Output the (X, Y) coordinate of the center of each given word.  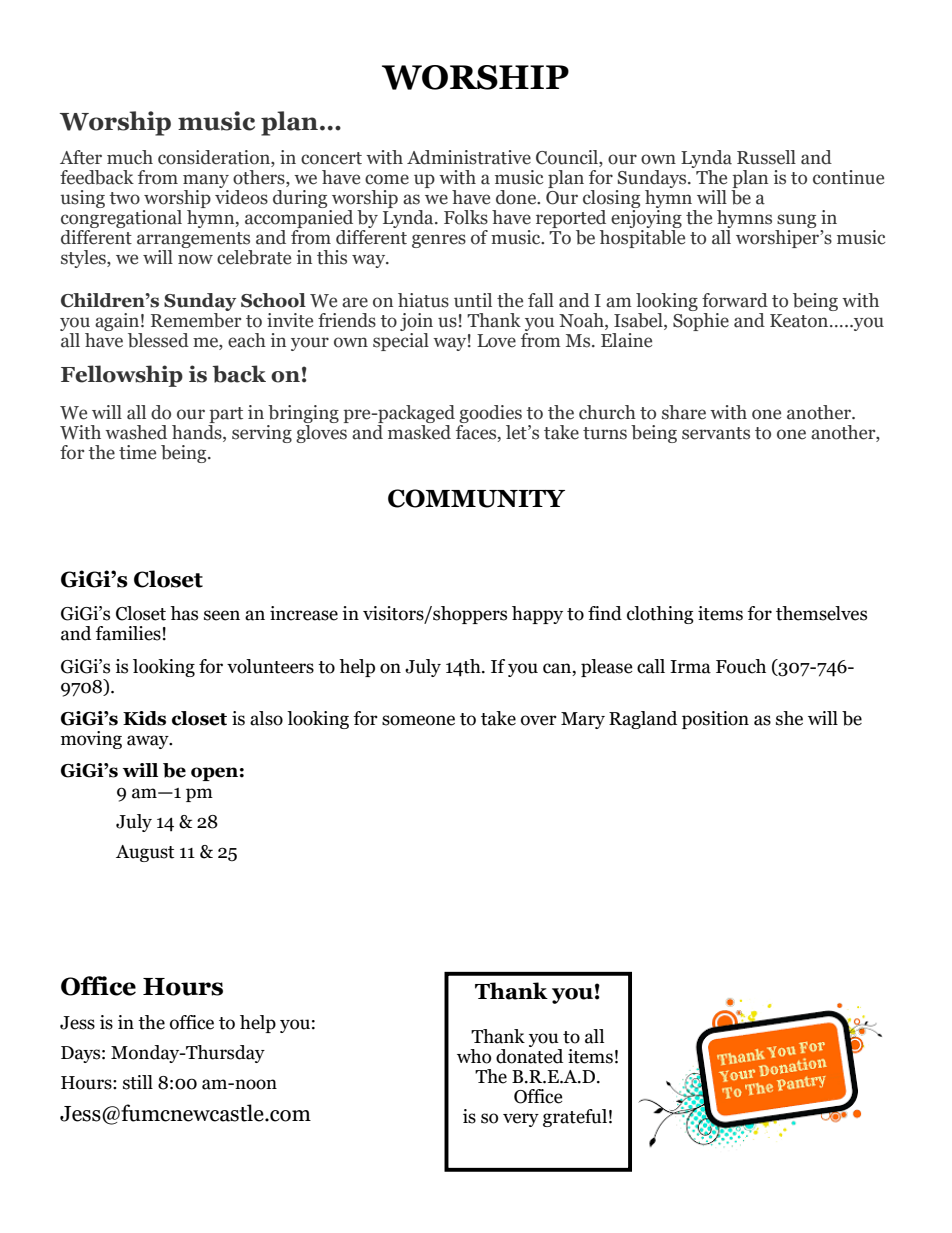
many (206, 181)
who (474, 1056)
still (138, 1082)
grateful (575, 1118)
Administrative (469, 157)
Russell (766, 157)
